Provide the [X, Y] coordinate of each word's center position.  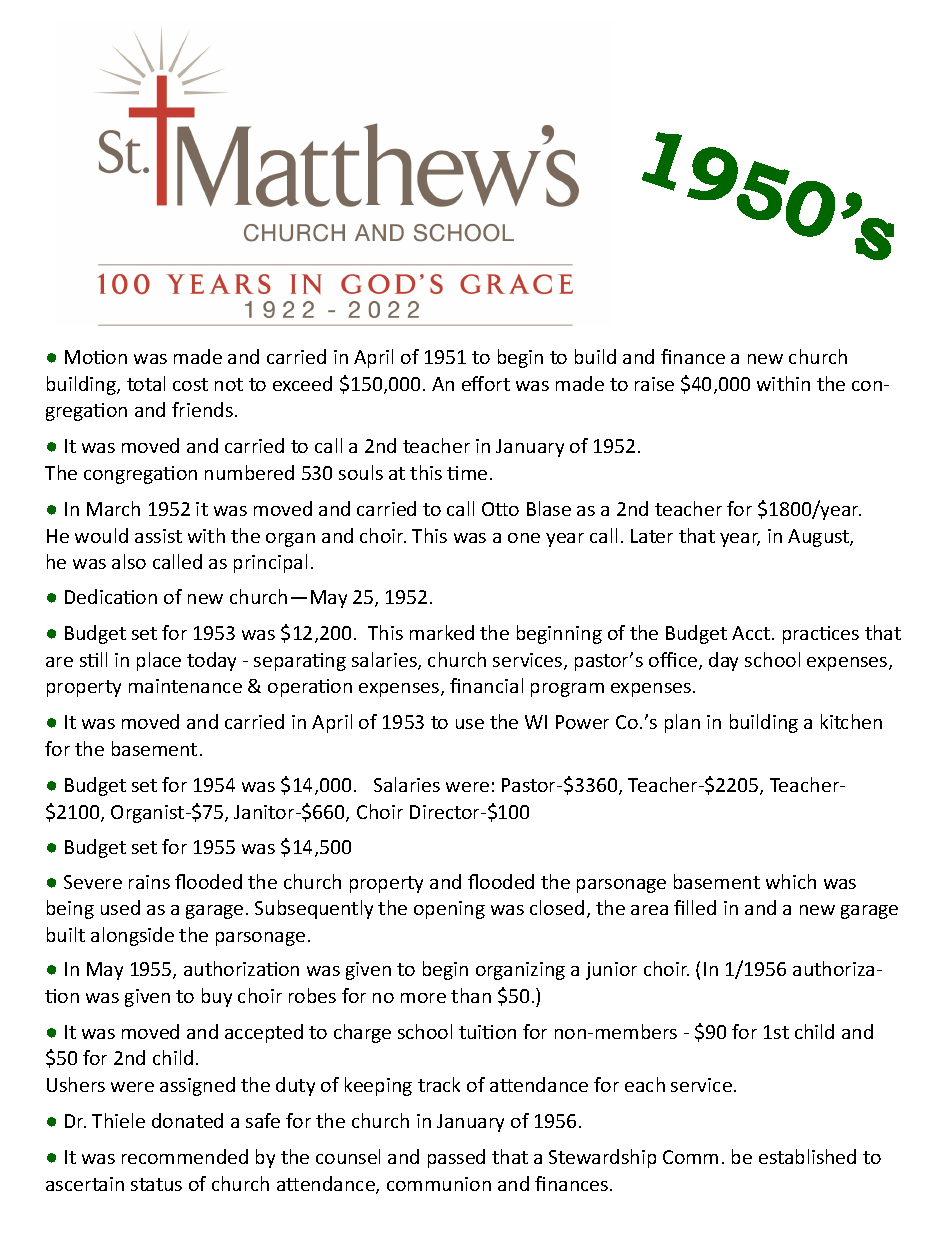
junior [611, 971]
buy [217, 997]
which [791, 881]
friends [202, 409]
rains [149, 882]
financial [486, 685]
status [156, 1184]
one [524, 538]
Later [652, 536]
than [471, 995]
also [129, 561]
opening [449, 910]
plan [682, 723]
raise [654, 384]
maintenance [185, 686]
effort [486, 383]
